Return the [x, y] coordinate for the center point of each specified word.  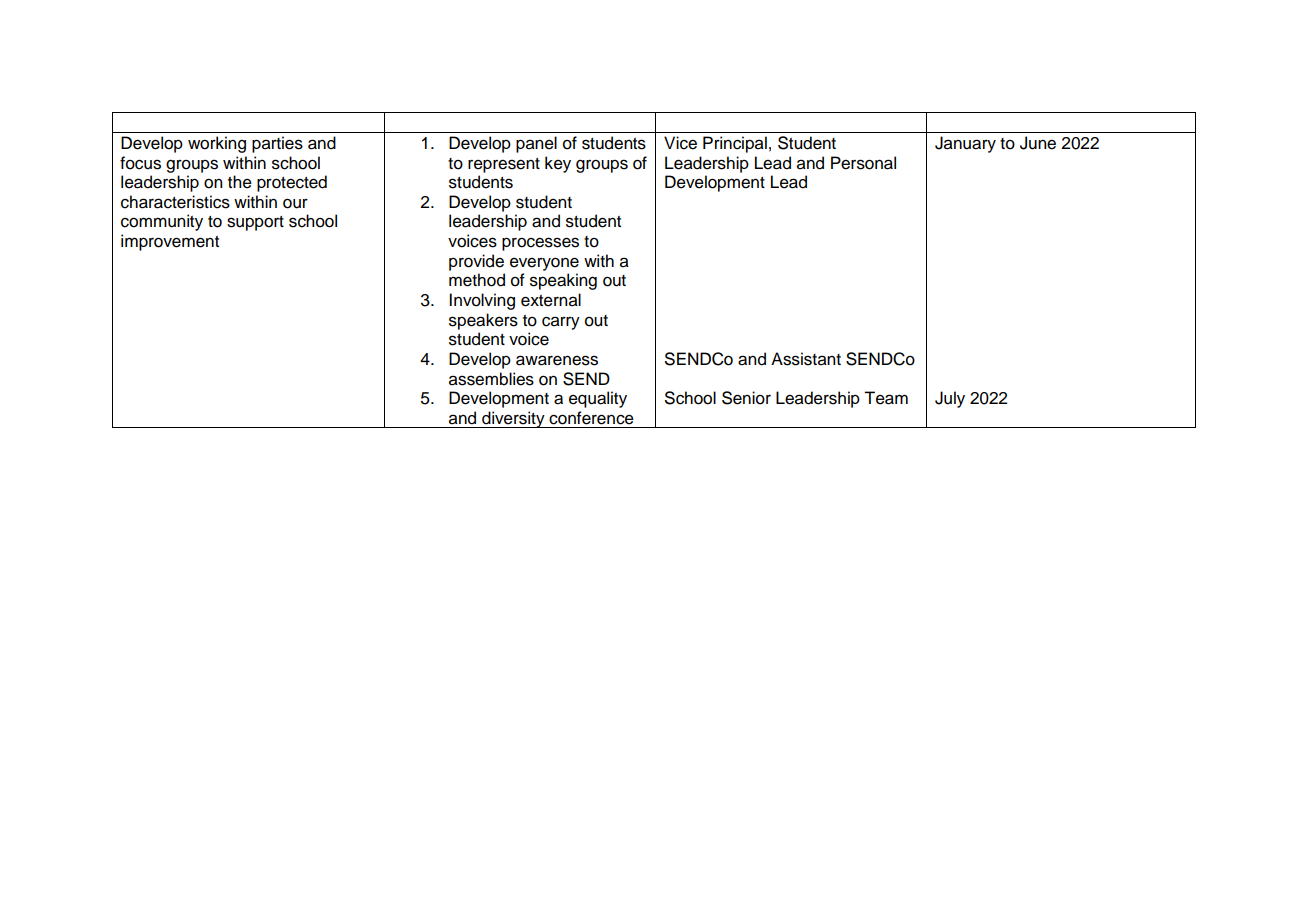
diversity [513, 419]
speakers [483, 321]
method [477, 280]
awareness [557, 360]
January [965, 144]
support [255, 223]
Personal [863, 163]
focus [140, 163]
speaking [563, 281]
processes [540, 244]
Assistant [806, 359]
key [558, 164]
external [551, 300]
